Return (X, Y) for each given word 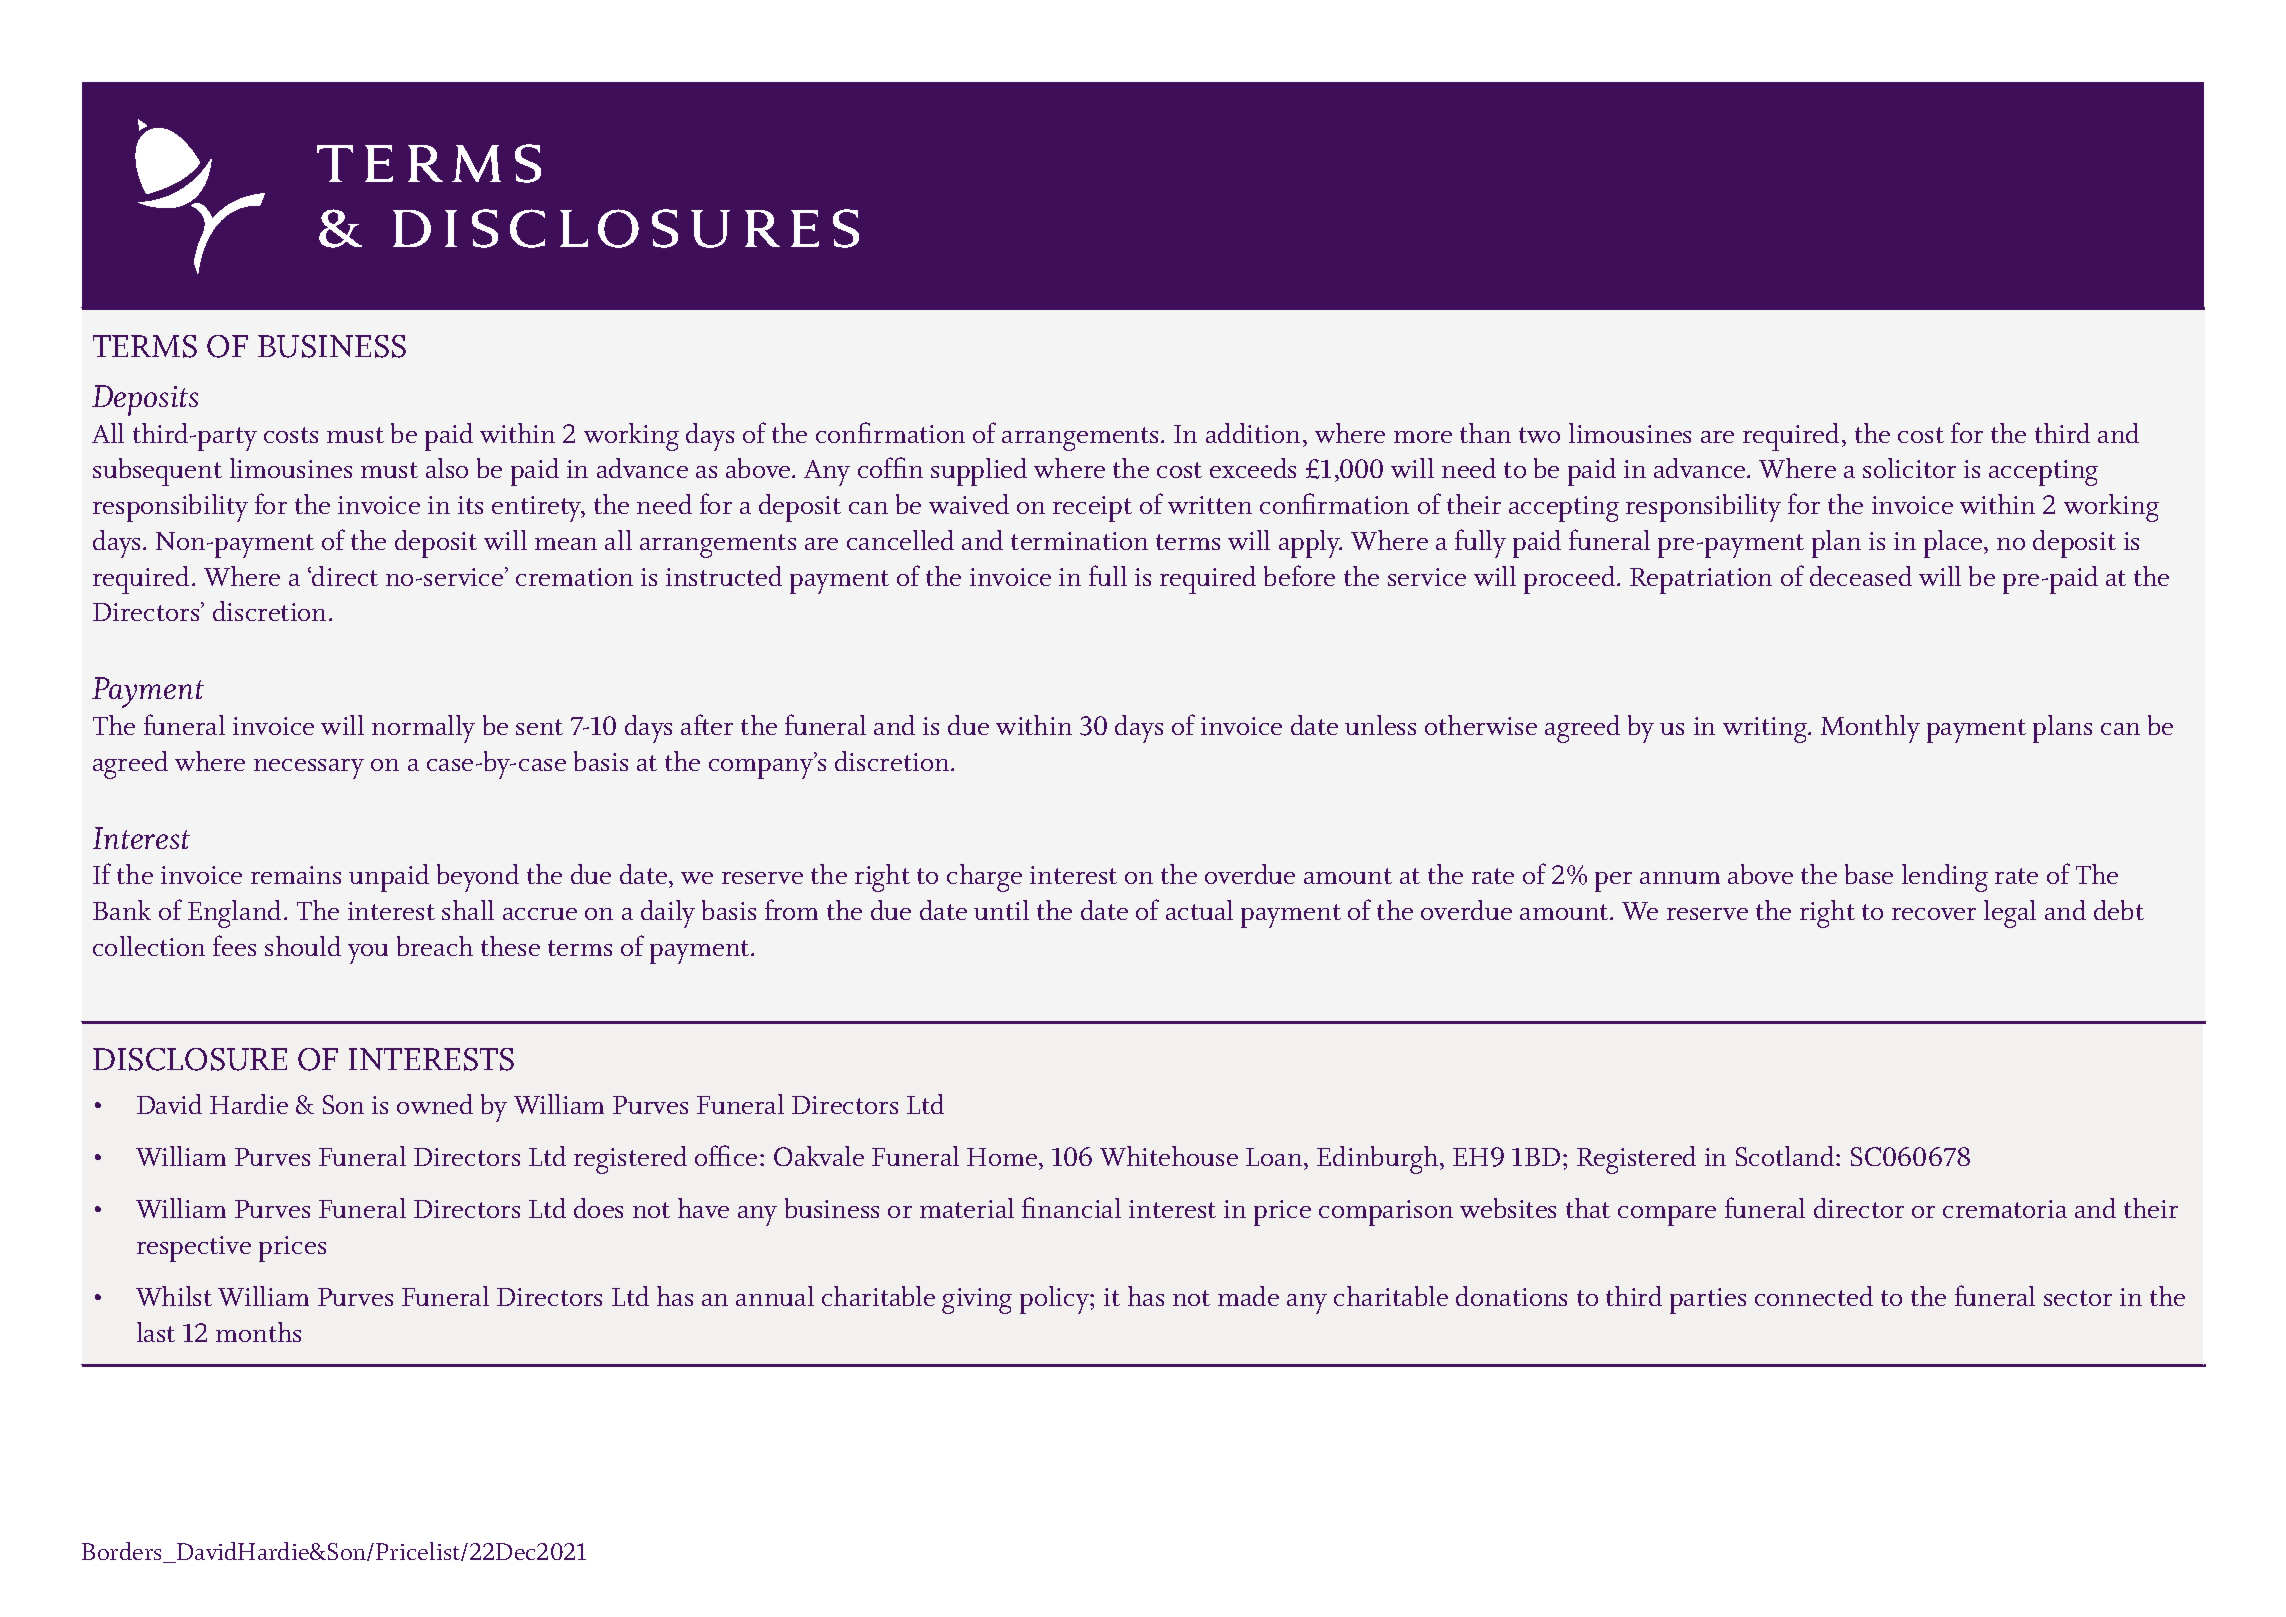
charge (984, 878)
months (258, 1332)
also (447, 468)
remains (296, 875)
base (1869, 874)
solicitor (1909, 468)
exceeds (1253, 468)
